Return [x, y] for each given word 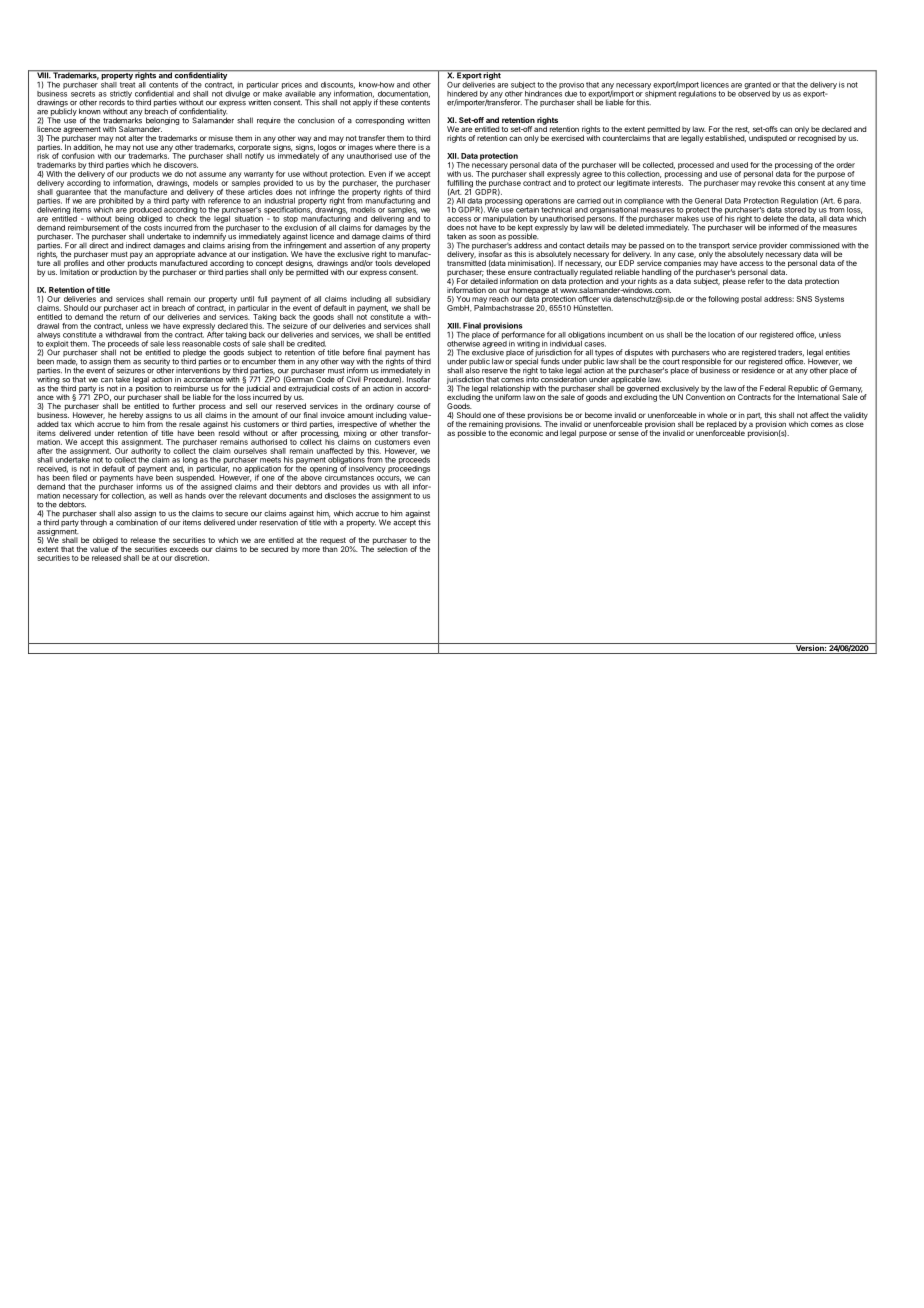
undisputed [767, 138]
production [119, 272]
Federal [773, 388]
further [184, 406]
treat [127, 85]
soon [487, 237]
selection [392, 549]
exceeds [184, 549]
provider [772, 247]
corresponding [379, 121]
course [408, 406]
